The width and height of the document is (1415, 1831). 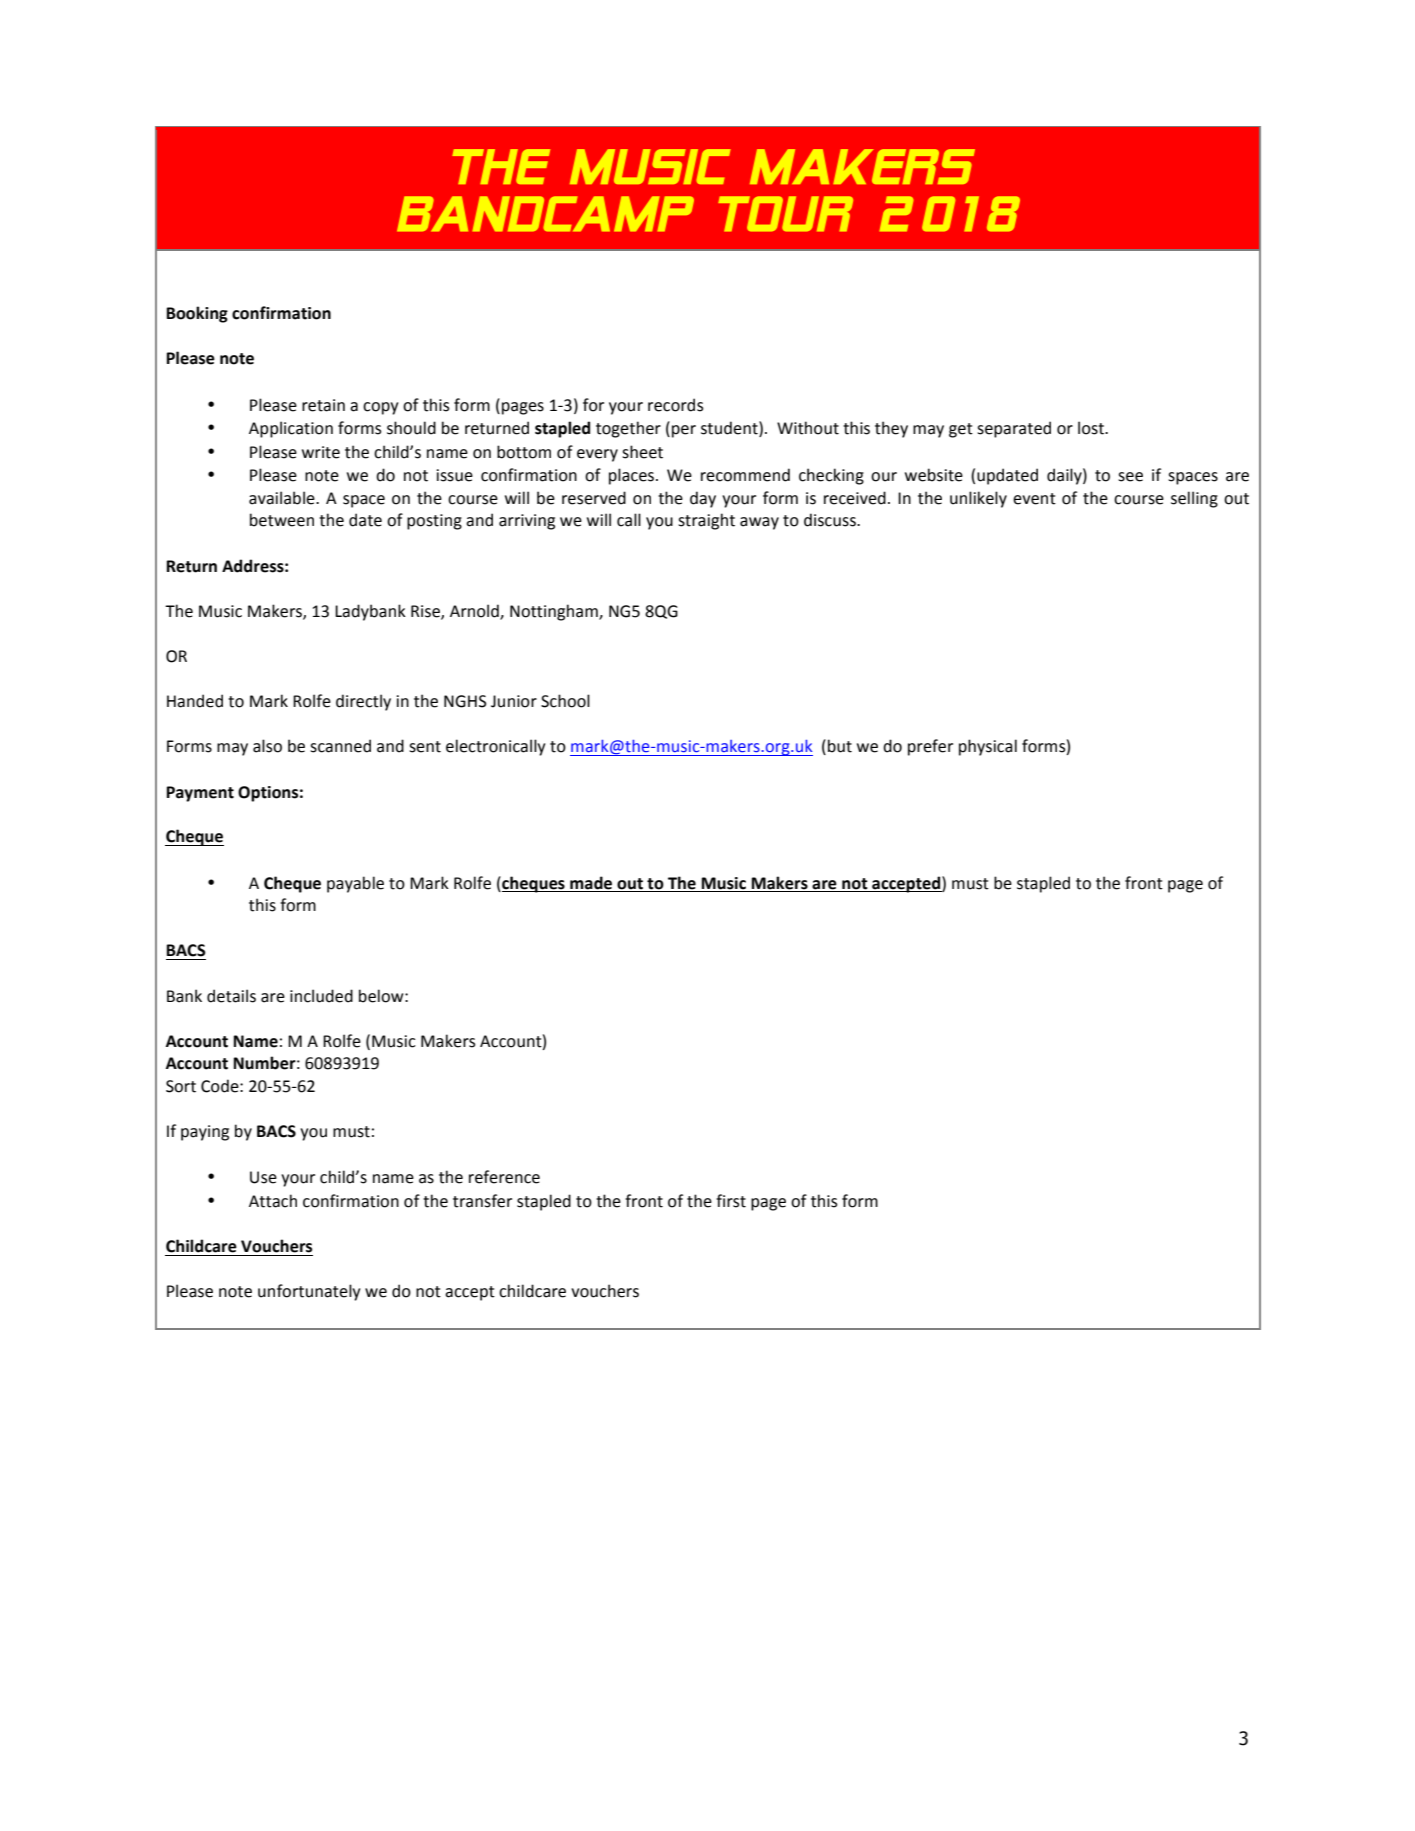 What do you see at coordinates (504, 1177) in the document?
I see `reference` at bounding box center [504, 1177].
